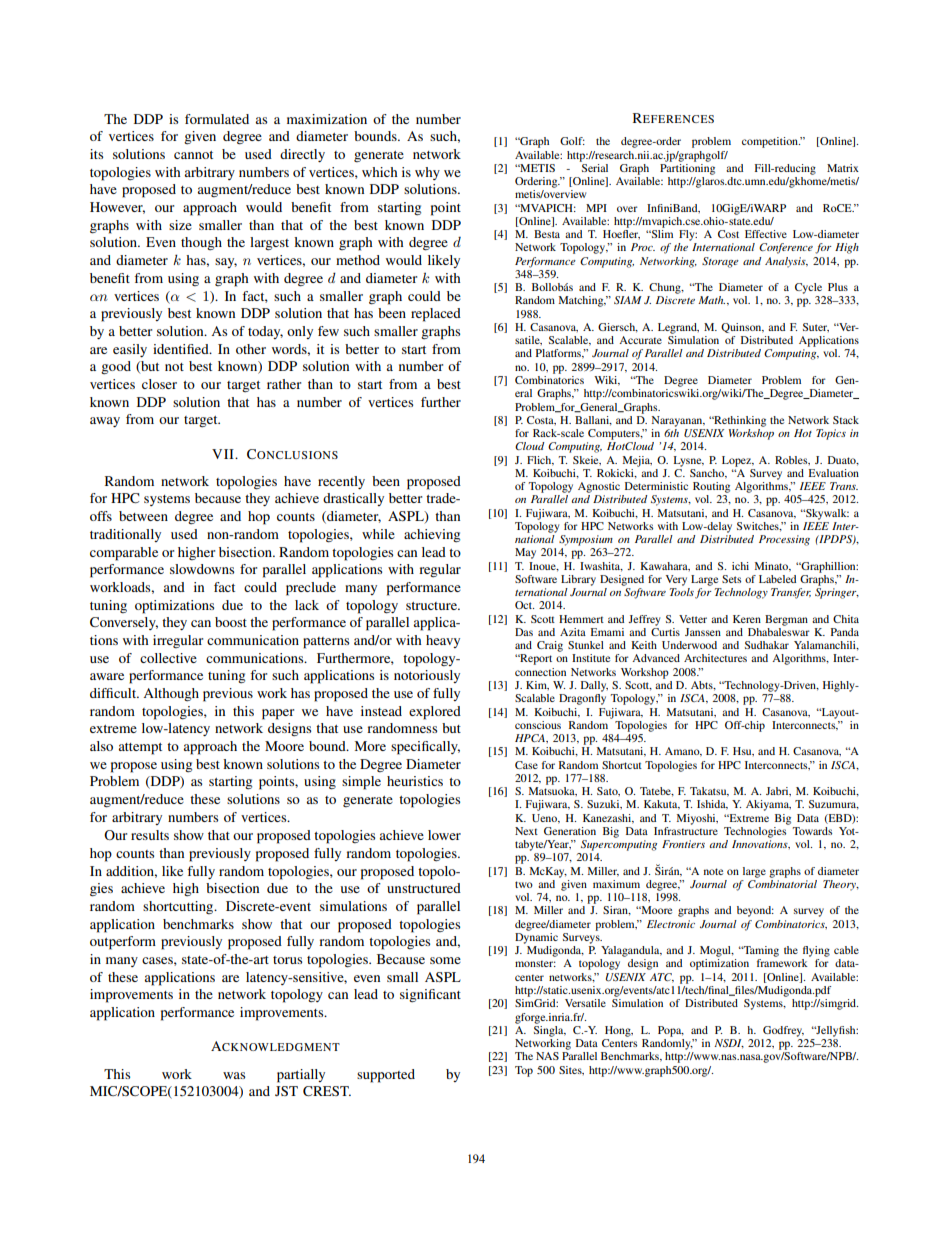  I want to click on JST, so click(286, 1091).
